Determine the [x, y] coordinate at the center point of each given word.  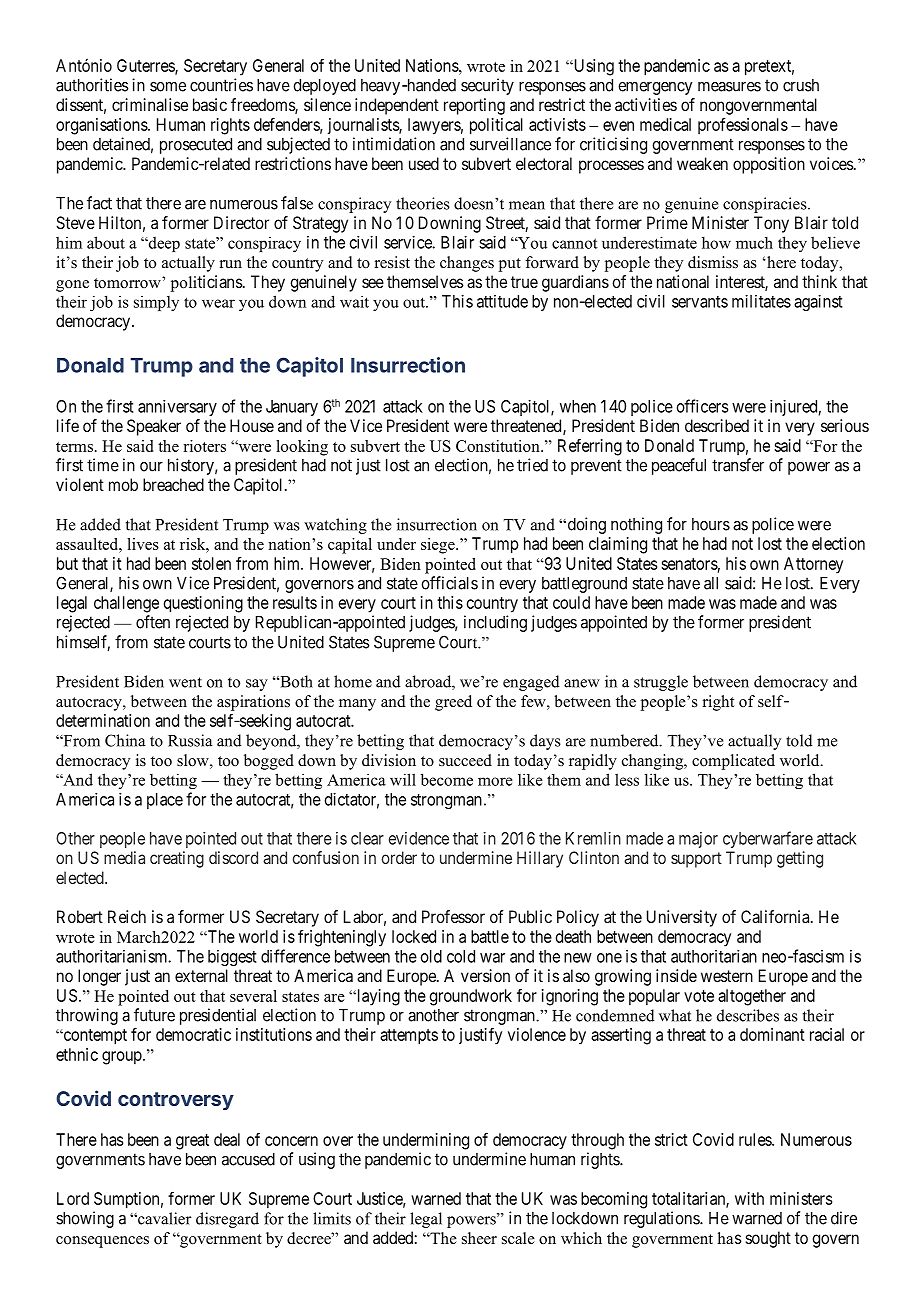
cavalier [163, 1218]
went [185, 682]
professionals [743, 125]
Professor [453, 916]
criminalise [150, 104]
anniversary [177, 407]
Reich [127, 916]
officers [702, 406]
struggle [661, 683]
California [776, 916]
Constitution [499, 446]
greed [453, 703]
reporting [474, 106]
